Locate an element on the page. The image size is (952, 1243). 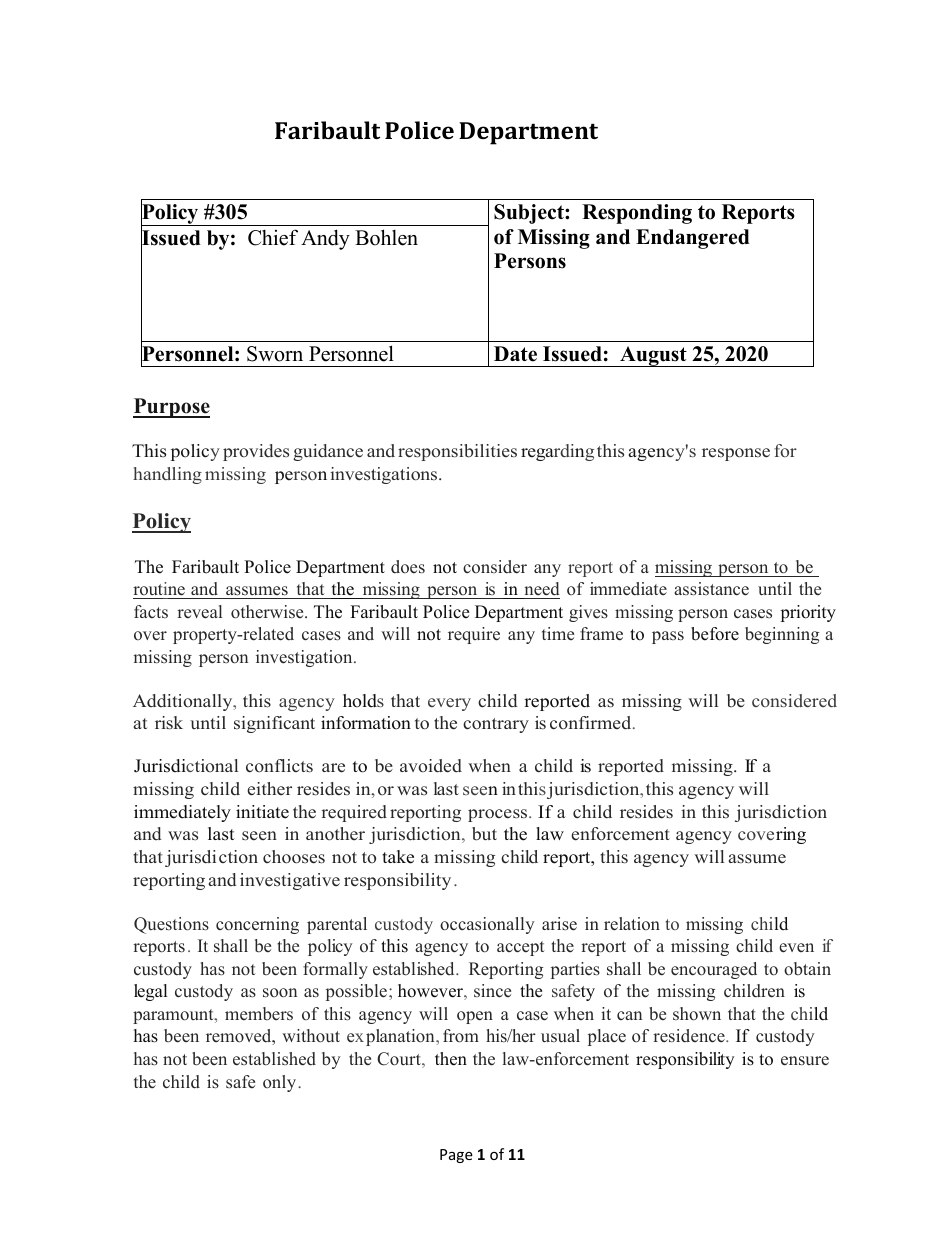
before is located at coordinates (715, 634).
